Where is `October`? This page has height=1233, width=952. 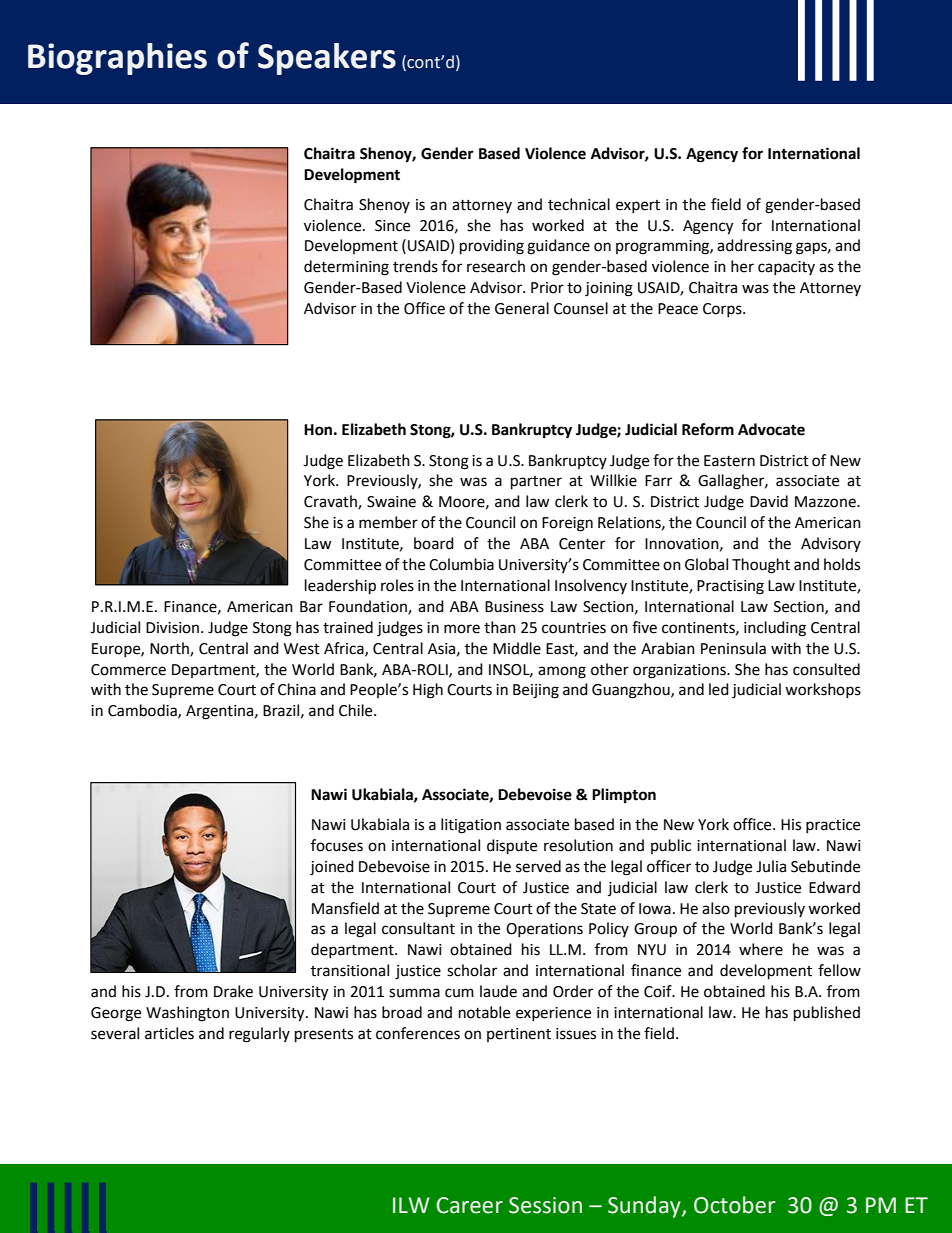 October is located at coordinates (735, 1205).
